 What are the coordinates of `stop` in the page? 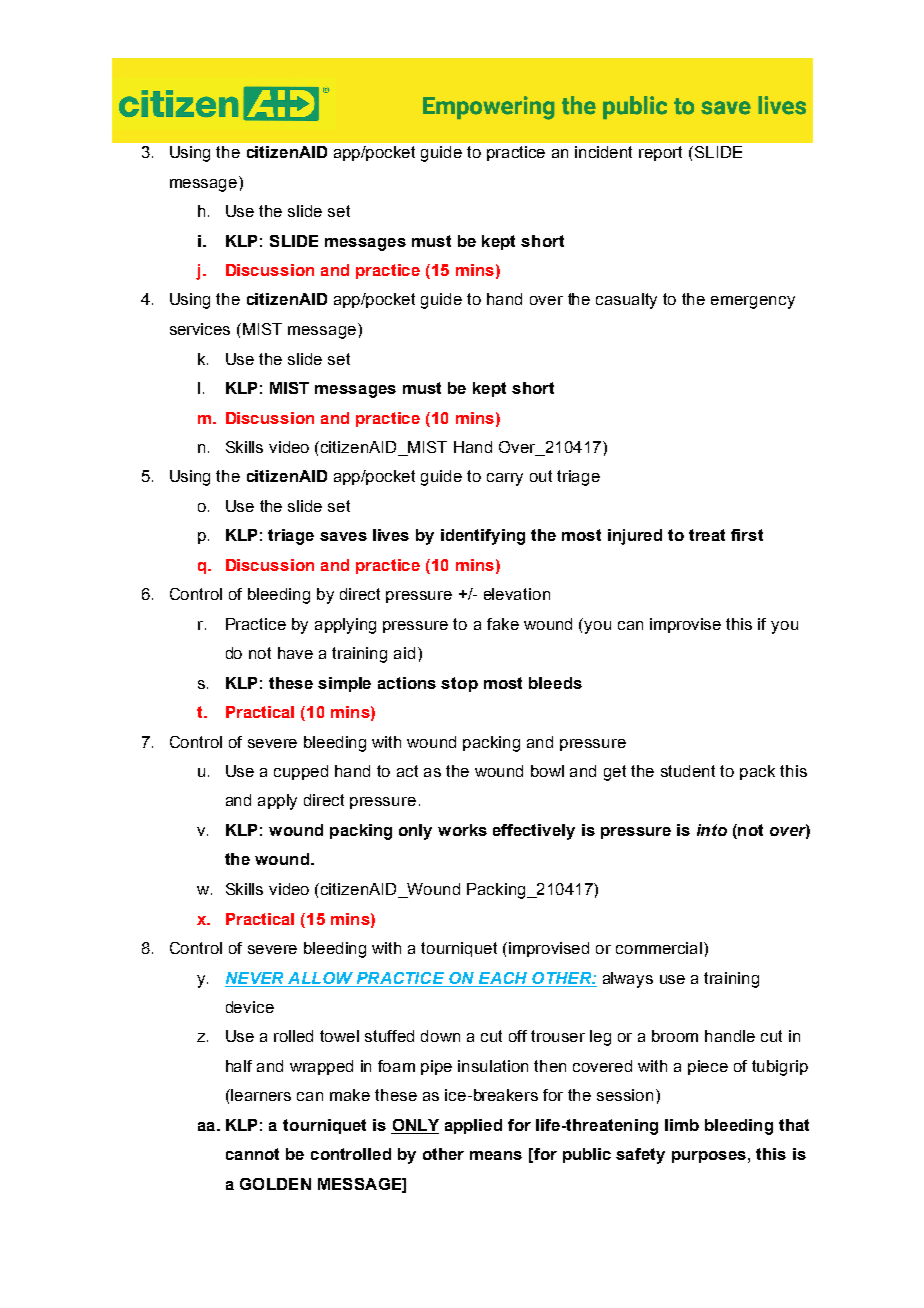 It's located at (459, 684).
